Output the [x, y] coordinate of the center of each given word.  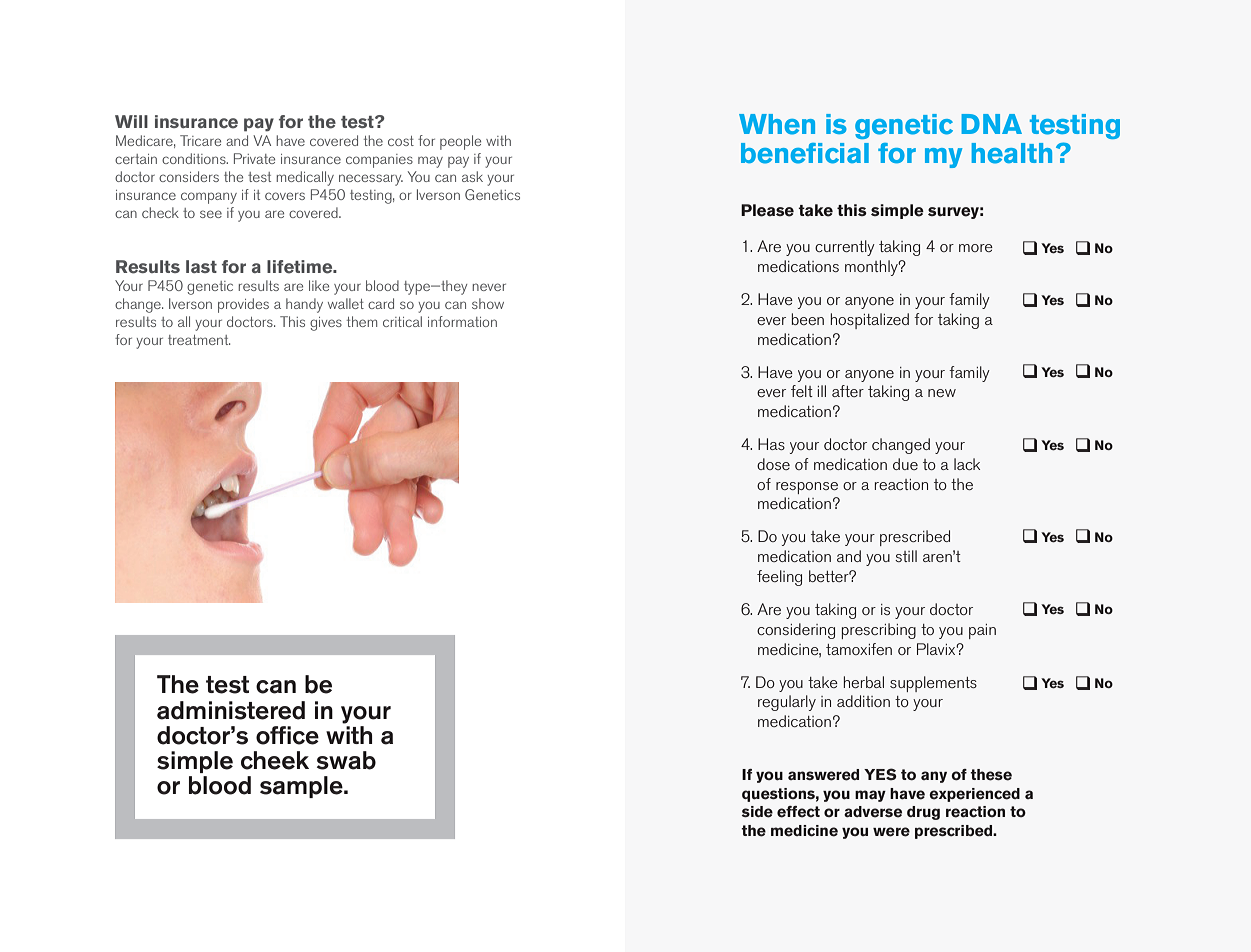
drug [923, 813]
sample [302, 787]
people [460, 142]
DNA [991, 124]
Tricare [200, 140]
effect [798, 812]
